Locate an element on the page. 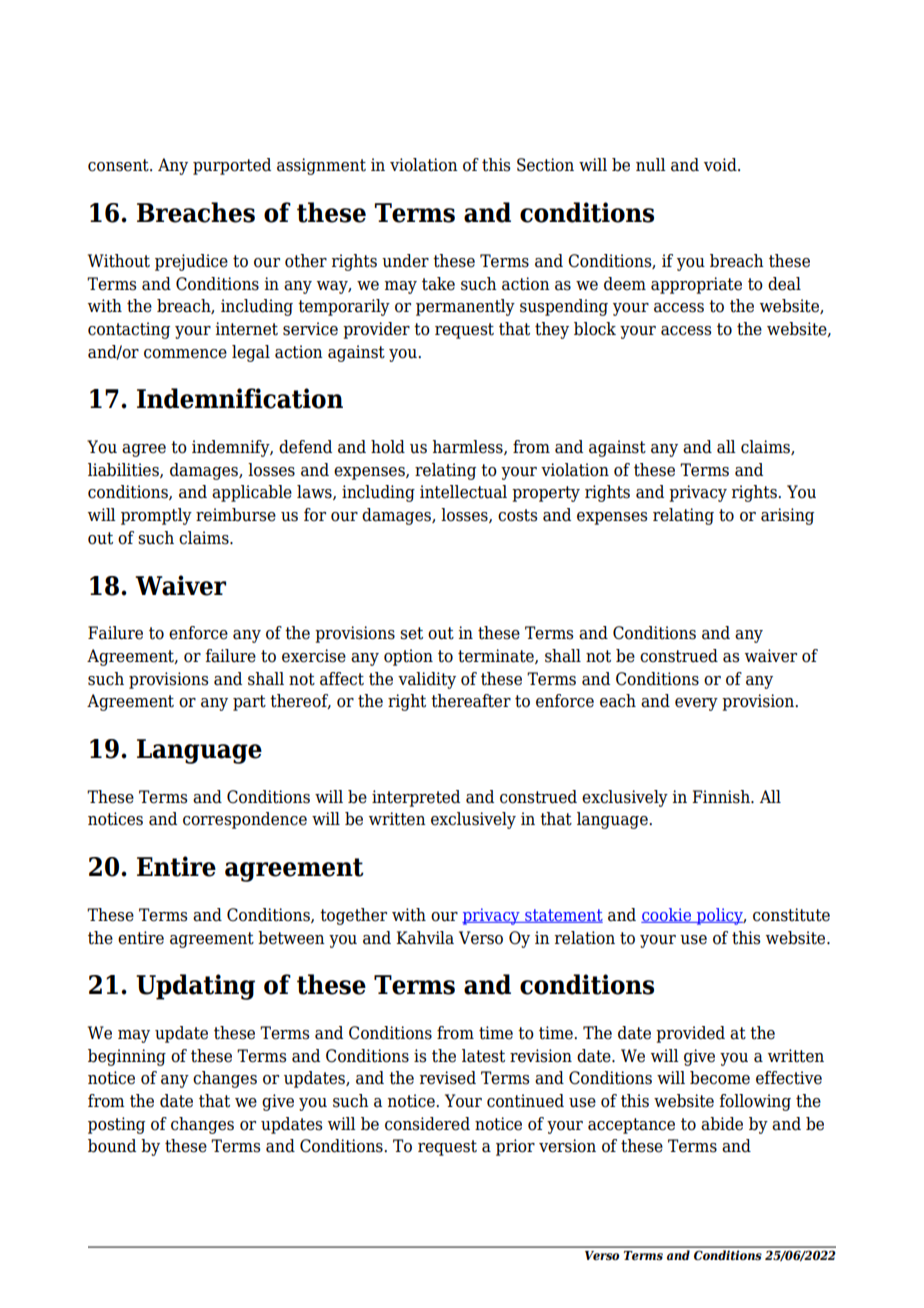  promptly is located at coordinates (156, 516).
